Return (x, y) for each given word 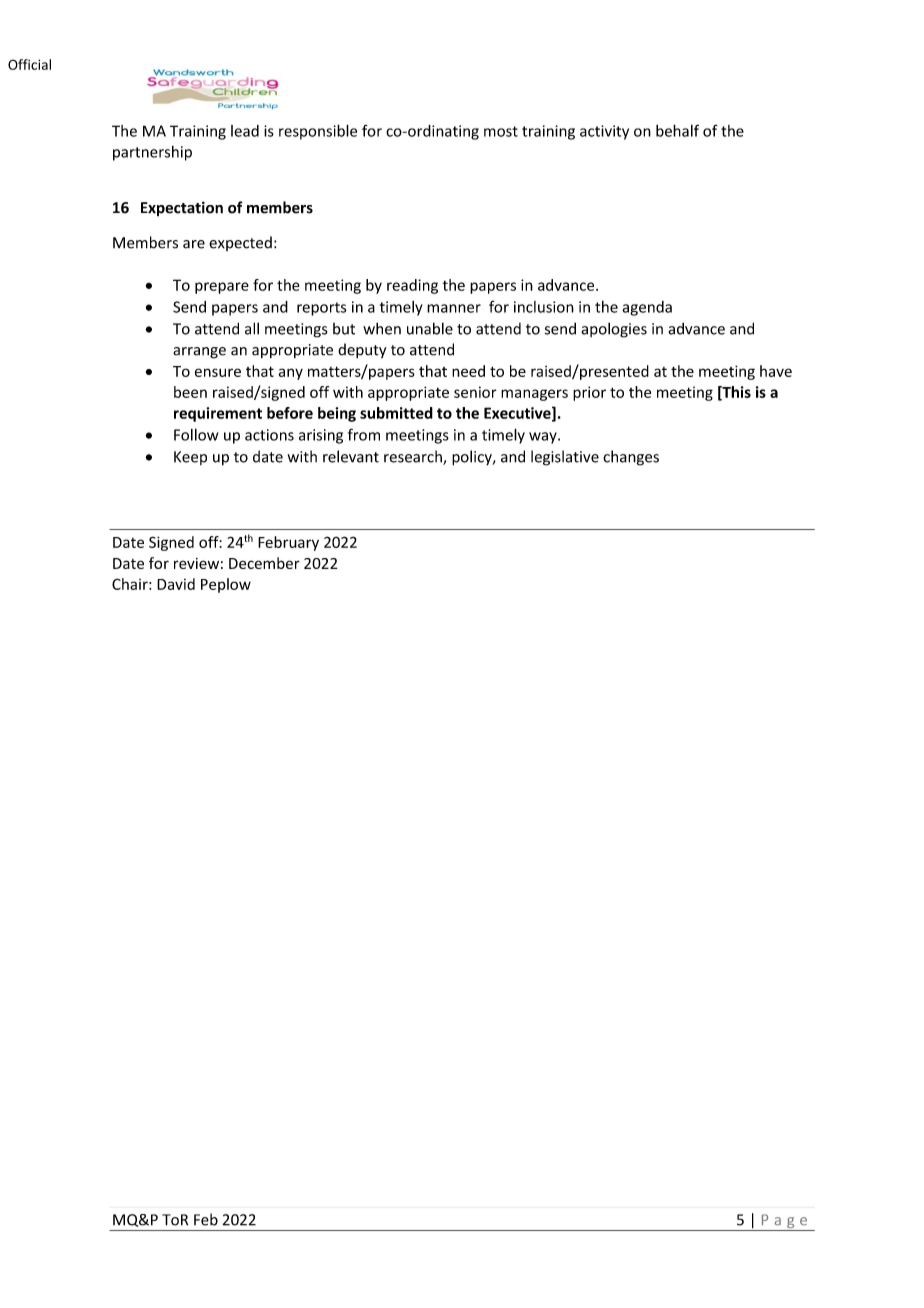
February (288, 543)
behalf (677, 130)
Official (29, 64)
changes (631, 458)
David (176, 584)
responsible (318, 132)
